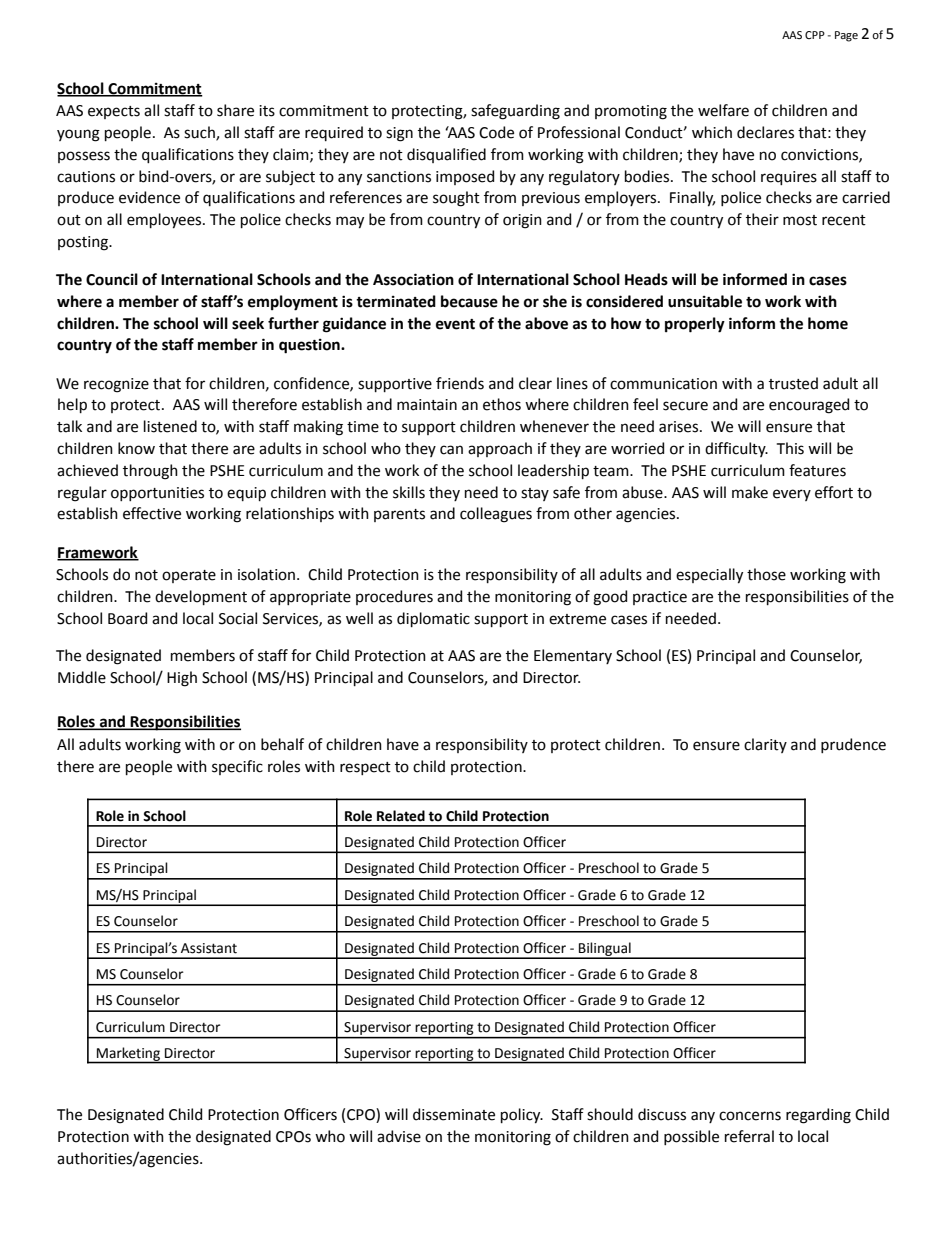 This image has height=1233, width=952. I want to click on High, so click(182, 679).
